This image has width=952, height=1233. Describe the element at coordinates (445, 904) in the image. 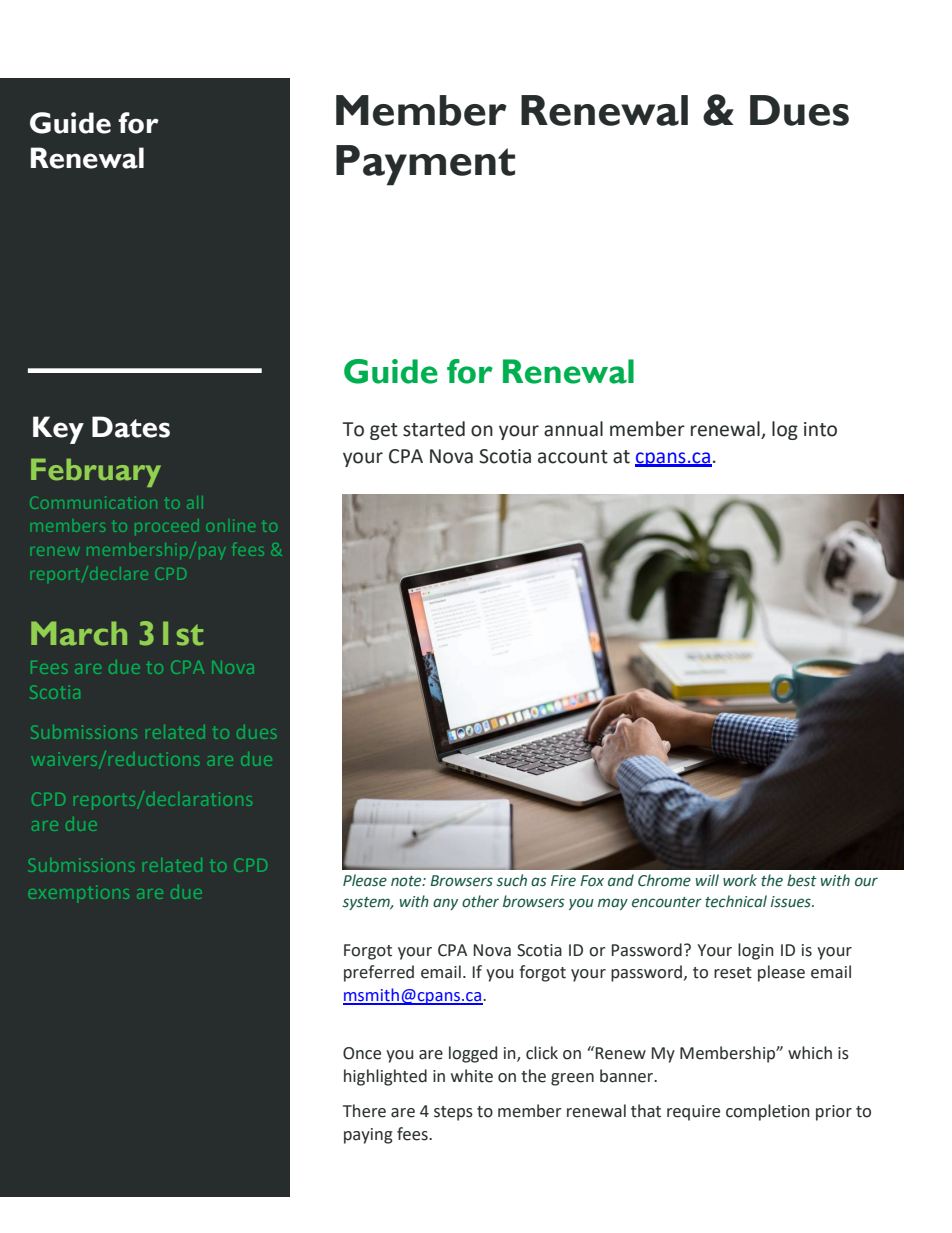

I see `any` at that location.
